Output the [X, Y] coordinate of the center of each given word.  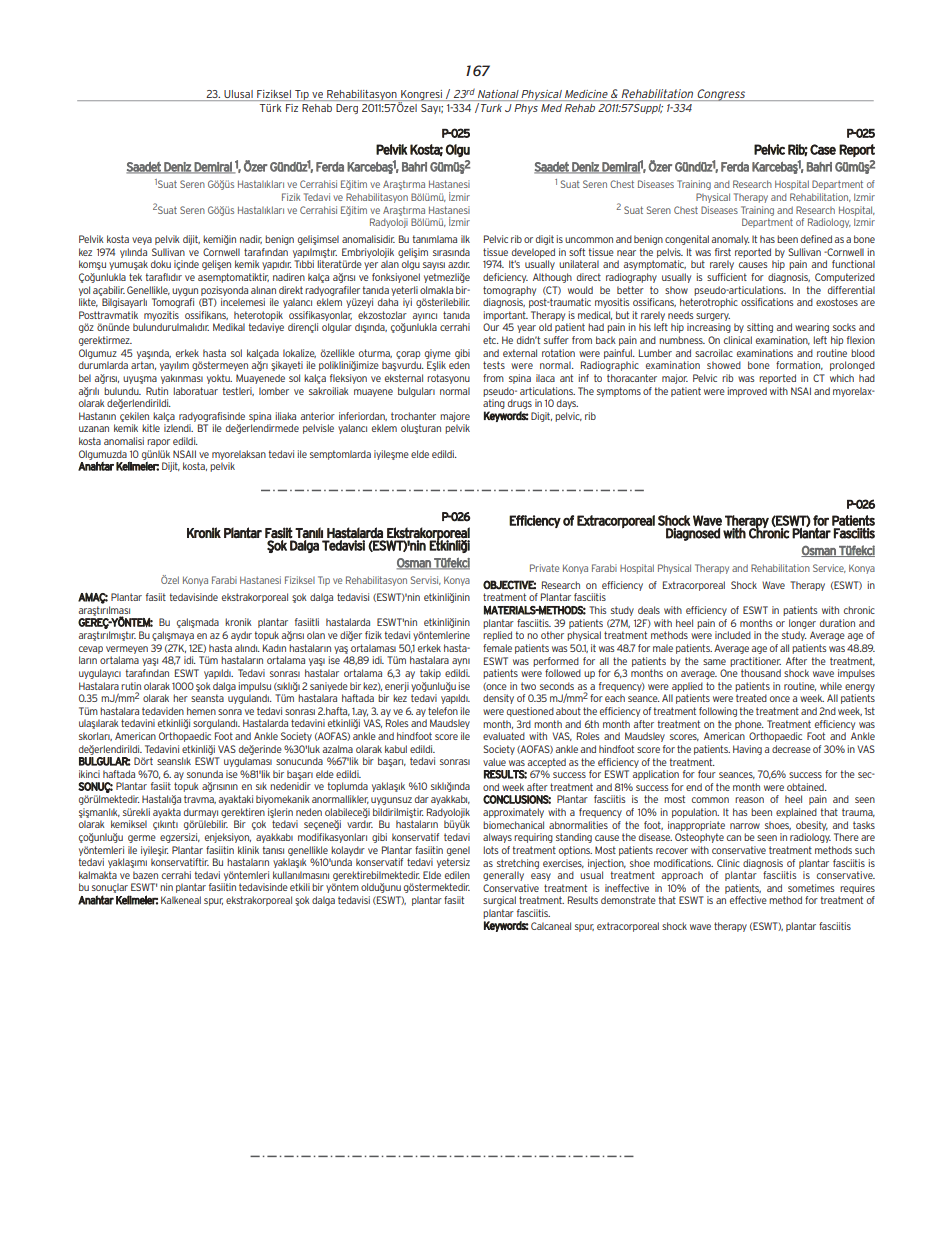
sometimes [811, 888]
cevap [91, 650]
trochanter [413, 416]
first [723, 252]
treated [751, 698]
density [498, 699]
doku [161, 264]
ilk [465, 239]
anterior [318, 416]
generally [503, 876]
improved [747, 392]
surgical [499, 901]
